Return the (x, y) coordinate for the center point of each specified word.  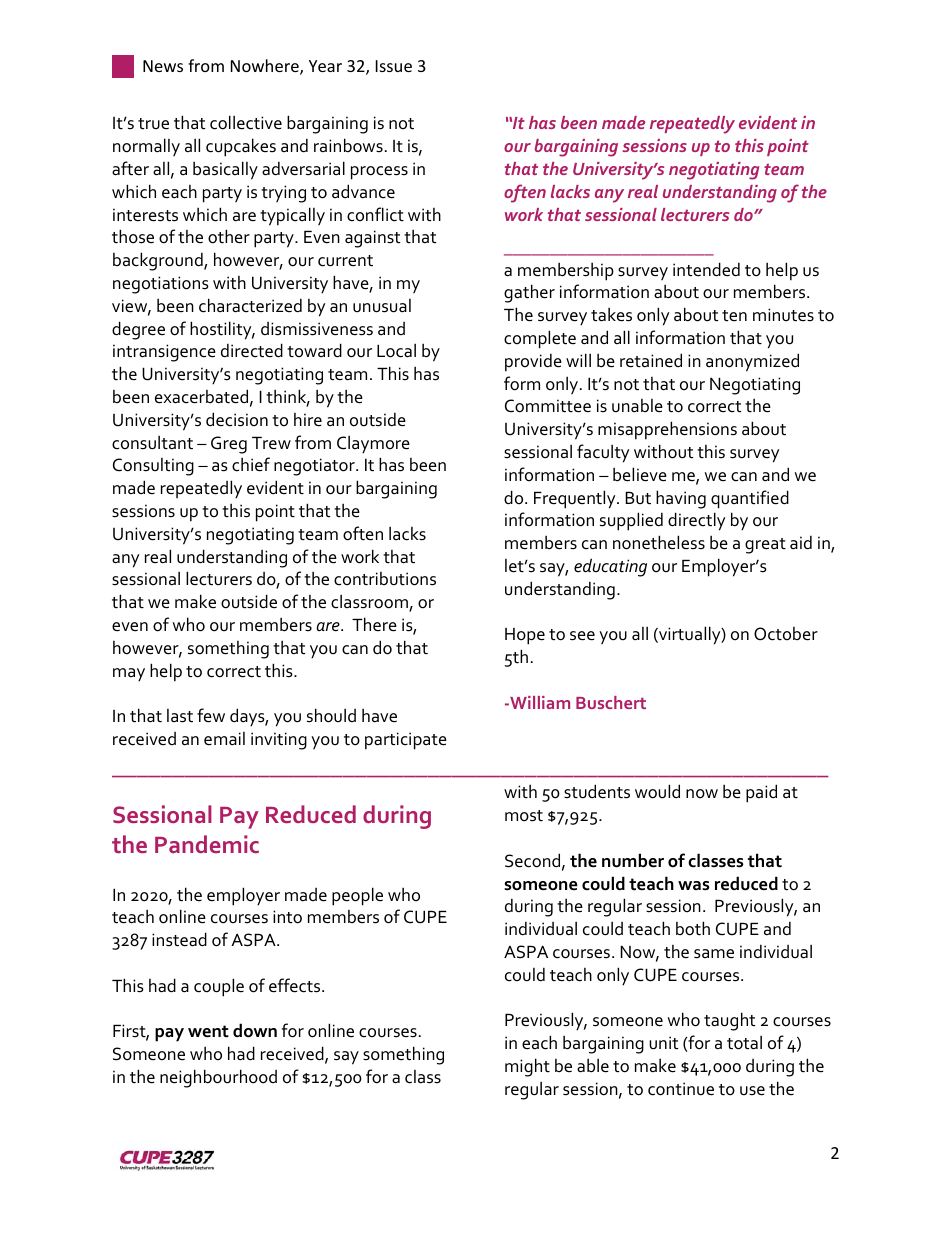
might (527, 1067)
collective (246, 122)
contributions (385, 579)
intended (706, 269)
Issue (394, 66)
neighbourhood (218, 1078)
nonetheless (659, 542)
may (129, 674)
